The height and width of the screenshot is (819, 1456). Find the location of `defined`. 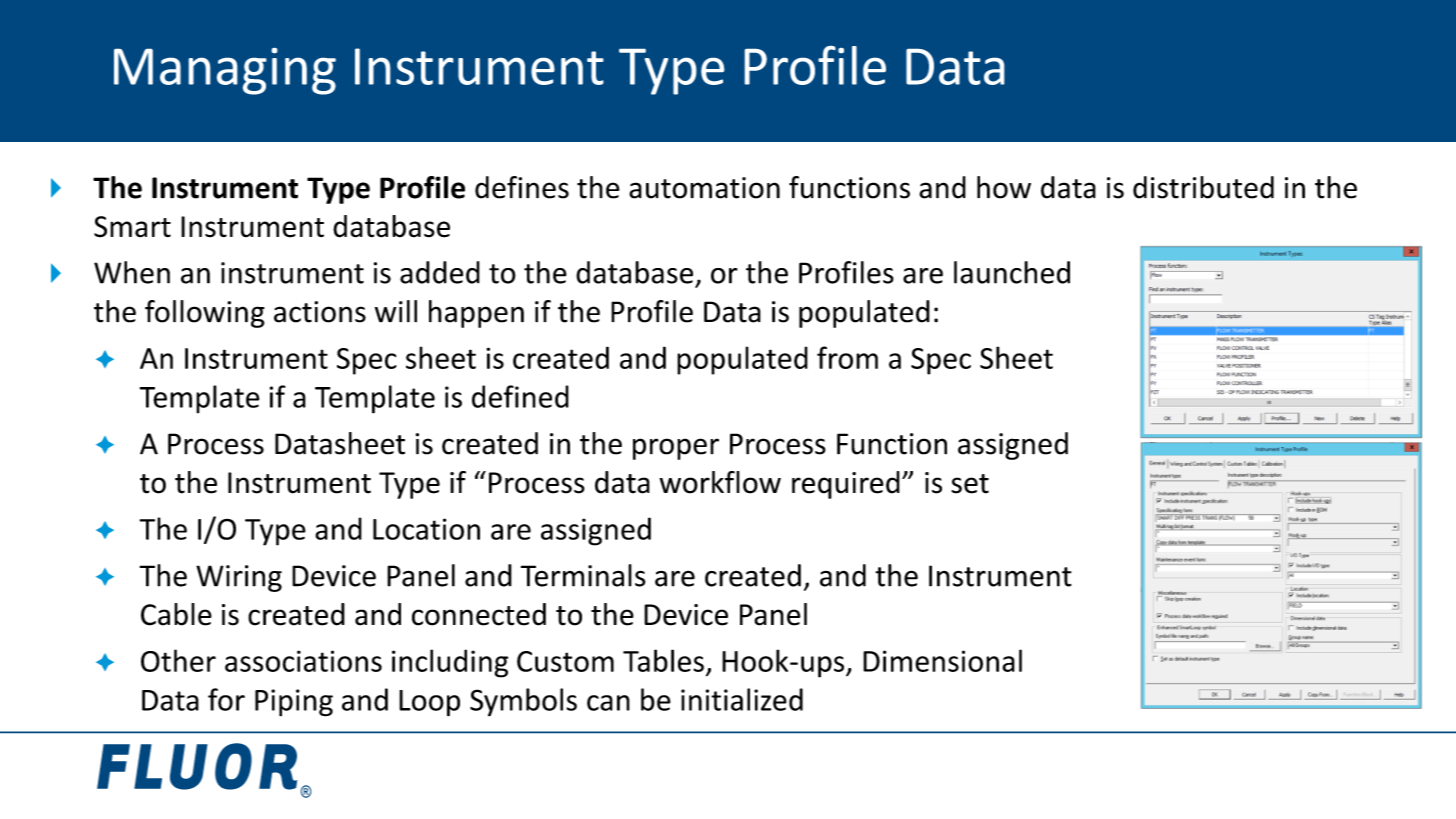

defined is located at coordinates (520, 396).
